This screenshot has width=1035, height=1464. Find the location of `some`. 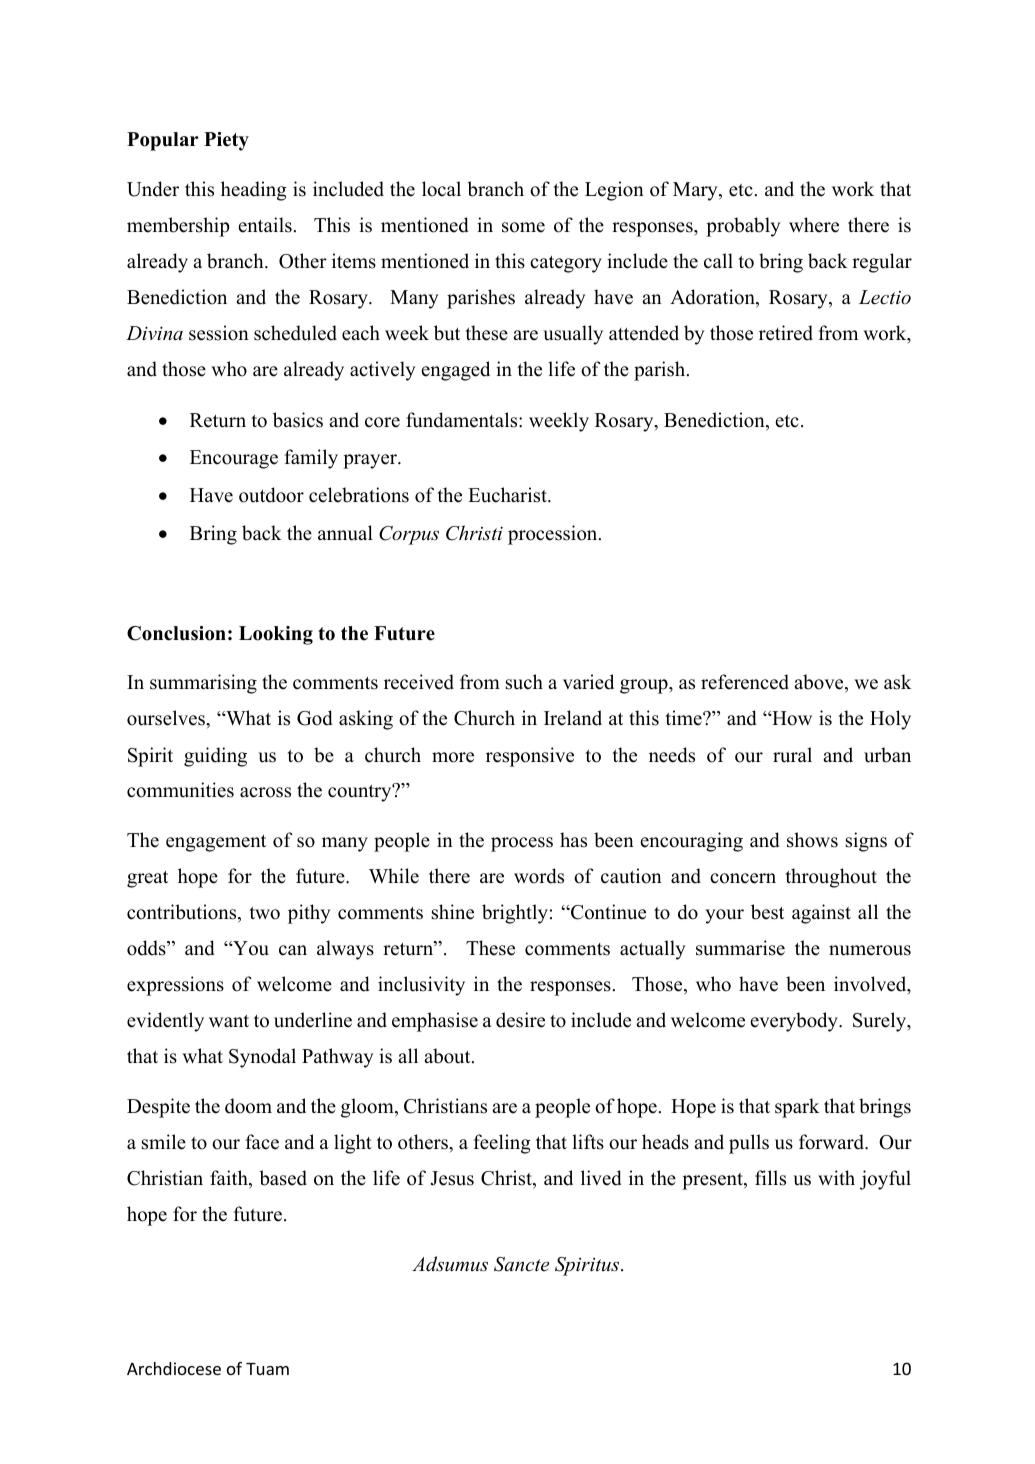

some is located at coordinates (523, 227).
